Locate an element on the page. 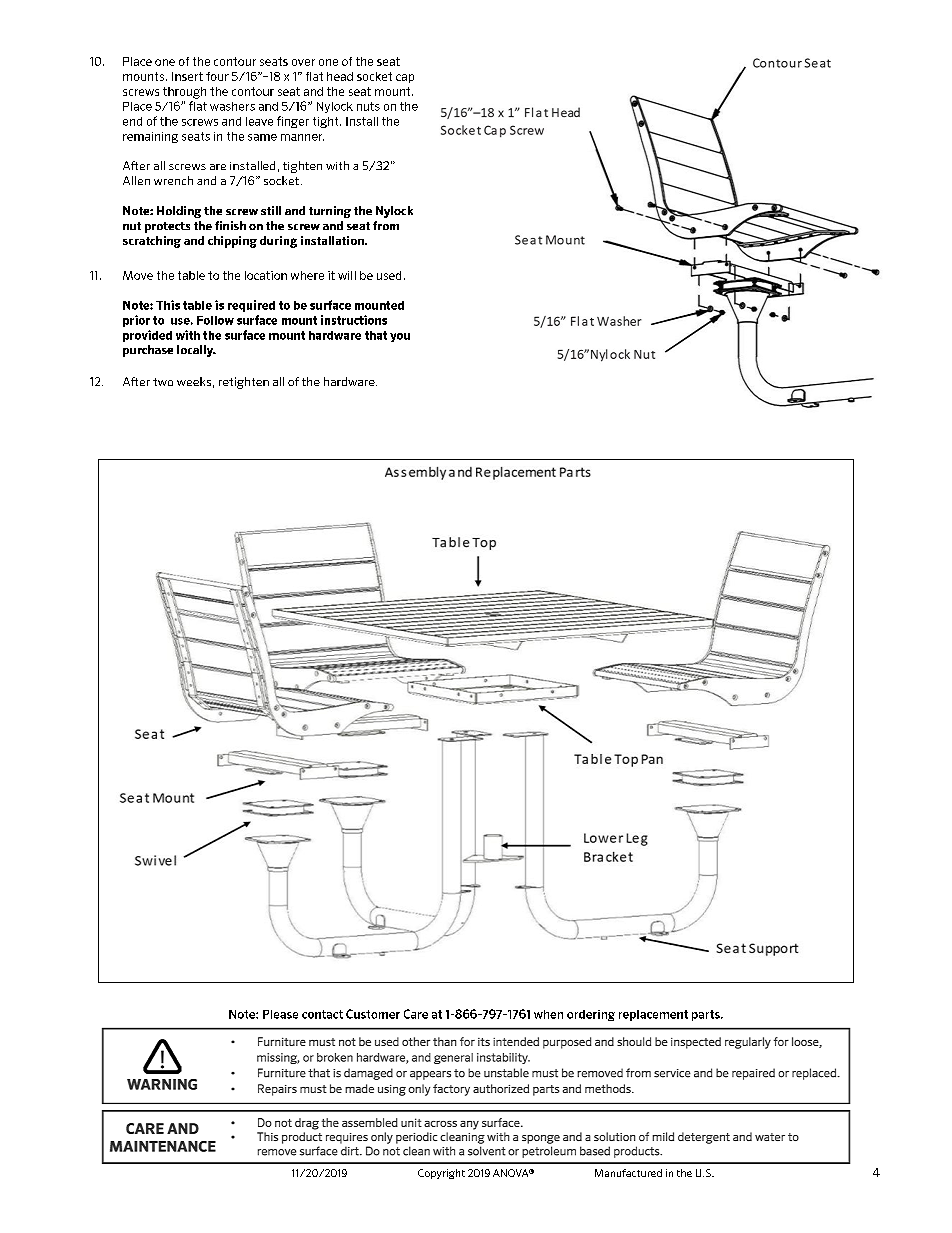 The width and height of the image is (952, 1233). parts is located at coordinates (707, 1015).
